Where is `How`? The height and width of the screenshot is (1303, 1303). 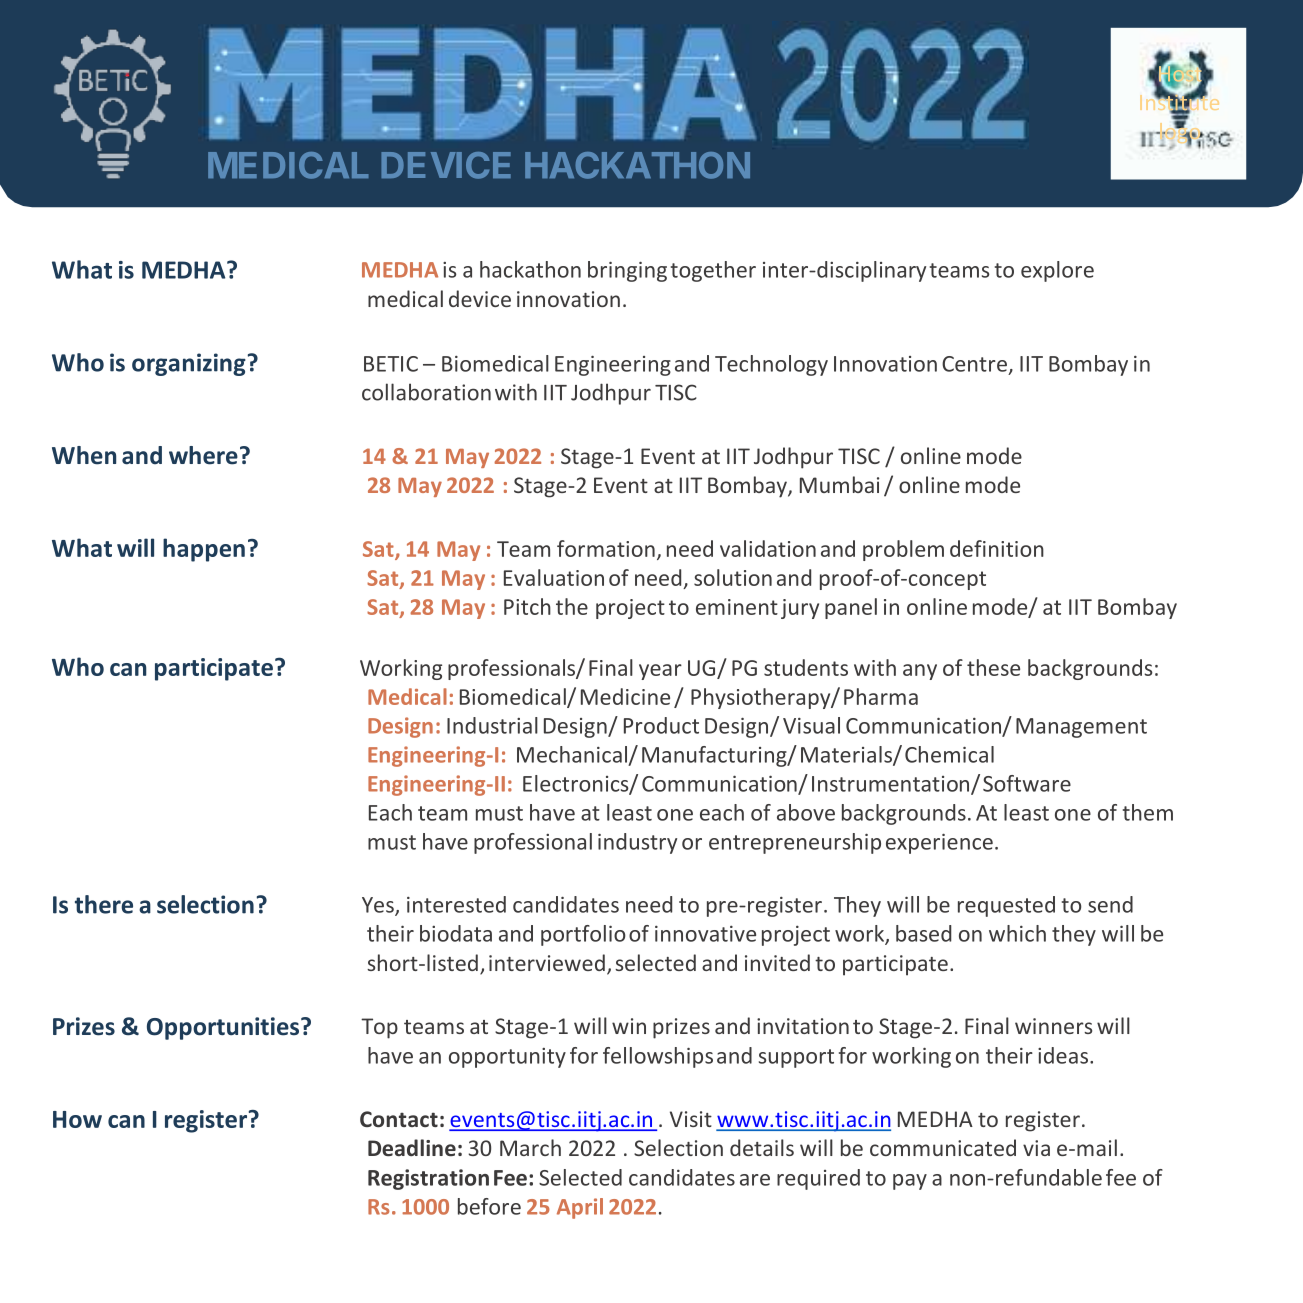 How is located at coordinates (77, 1119).
